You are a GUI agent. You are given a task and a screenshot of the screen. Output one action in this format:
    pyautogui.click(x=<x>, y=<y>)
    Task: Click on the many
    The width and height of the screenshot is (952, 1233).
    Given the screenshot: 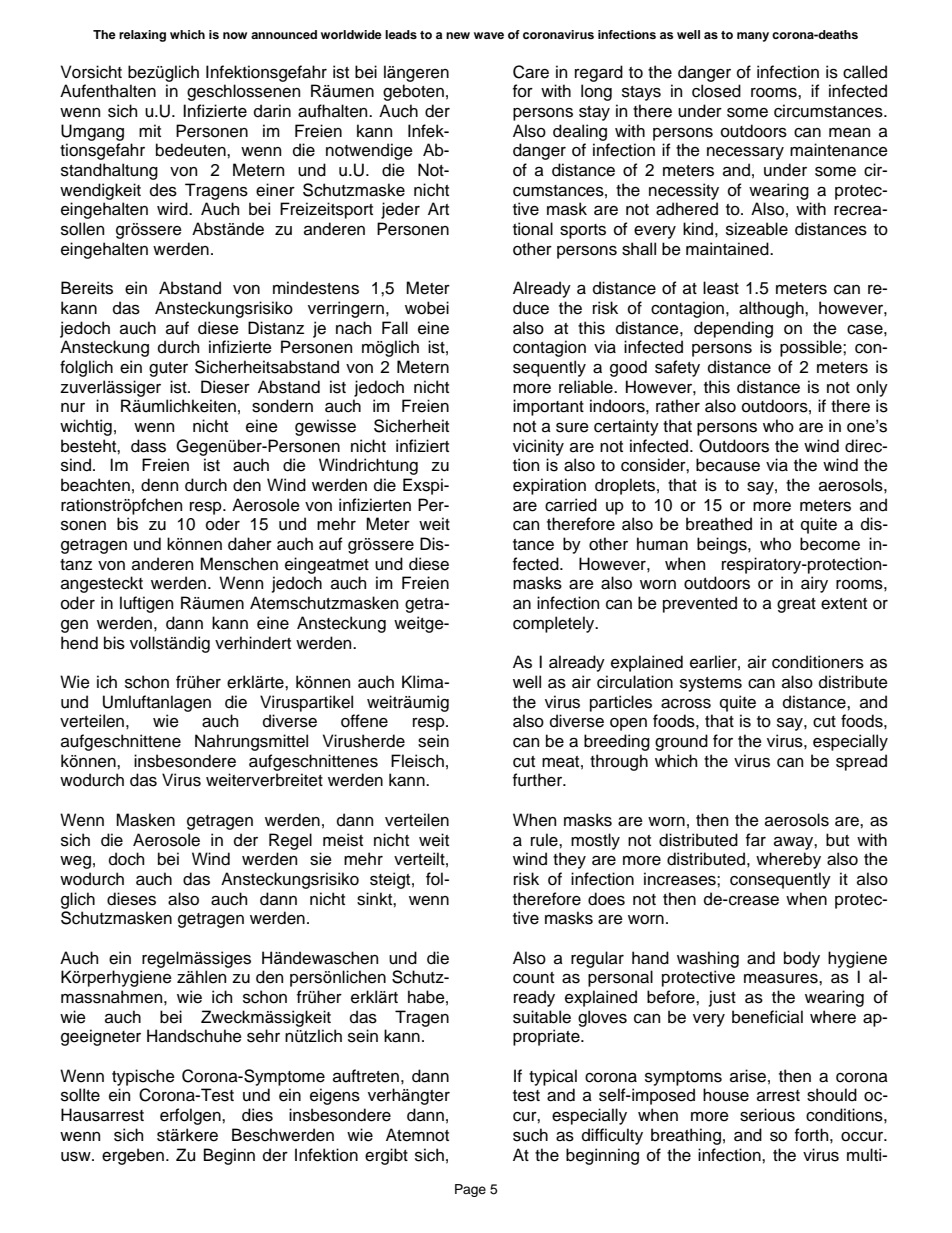 What is the action you would take?
    pyautogui.click(x=753, y=37)
